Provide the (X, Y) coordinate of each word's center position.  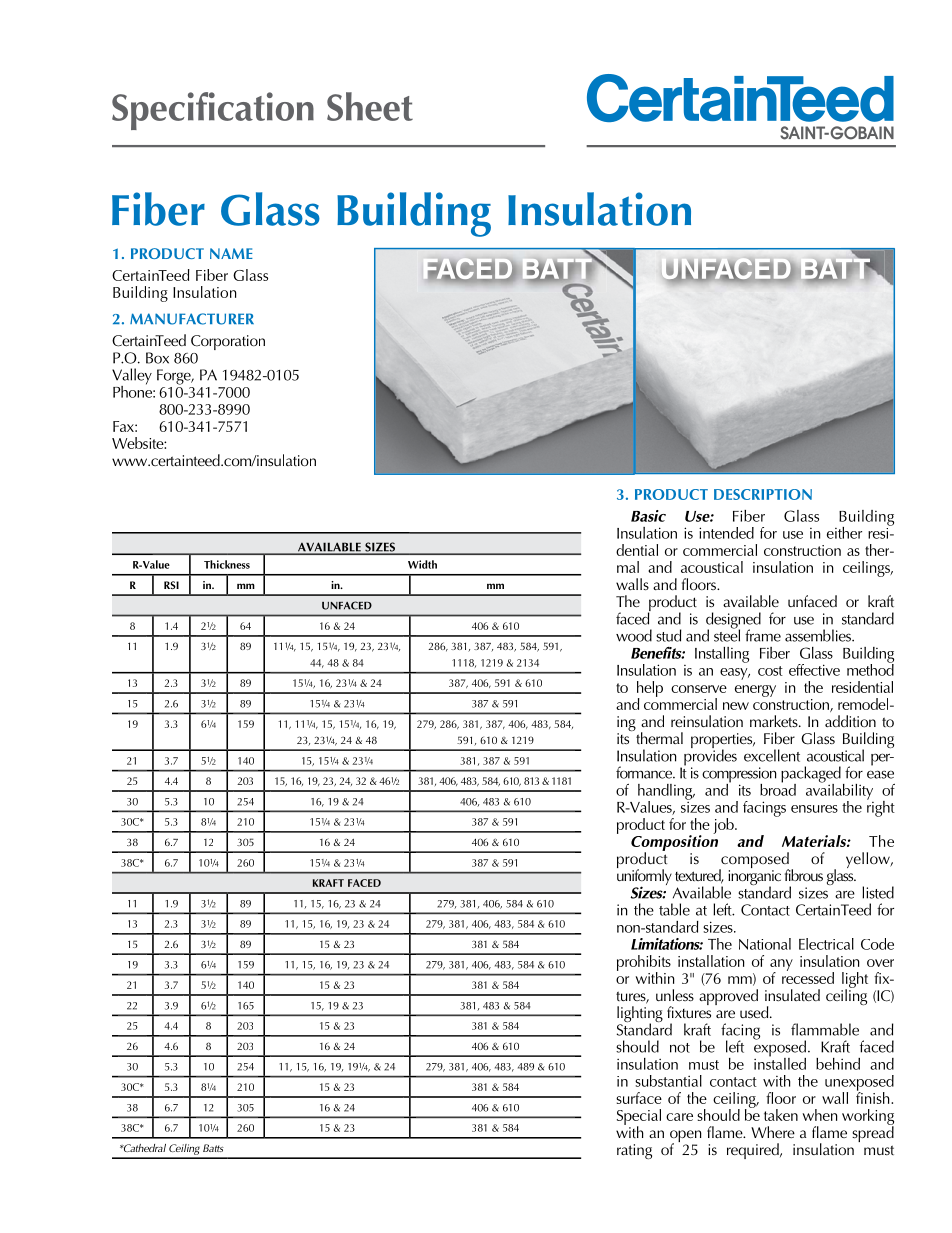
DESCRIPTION (763, 494)
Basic (648, 516)
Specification (213, 111)
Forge (175, 377)
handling (666, 793)
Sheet (370, 106)
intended (726, 533)
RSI (171, 585)
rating (634, 1151)
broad (778, 788)
